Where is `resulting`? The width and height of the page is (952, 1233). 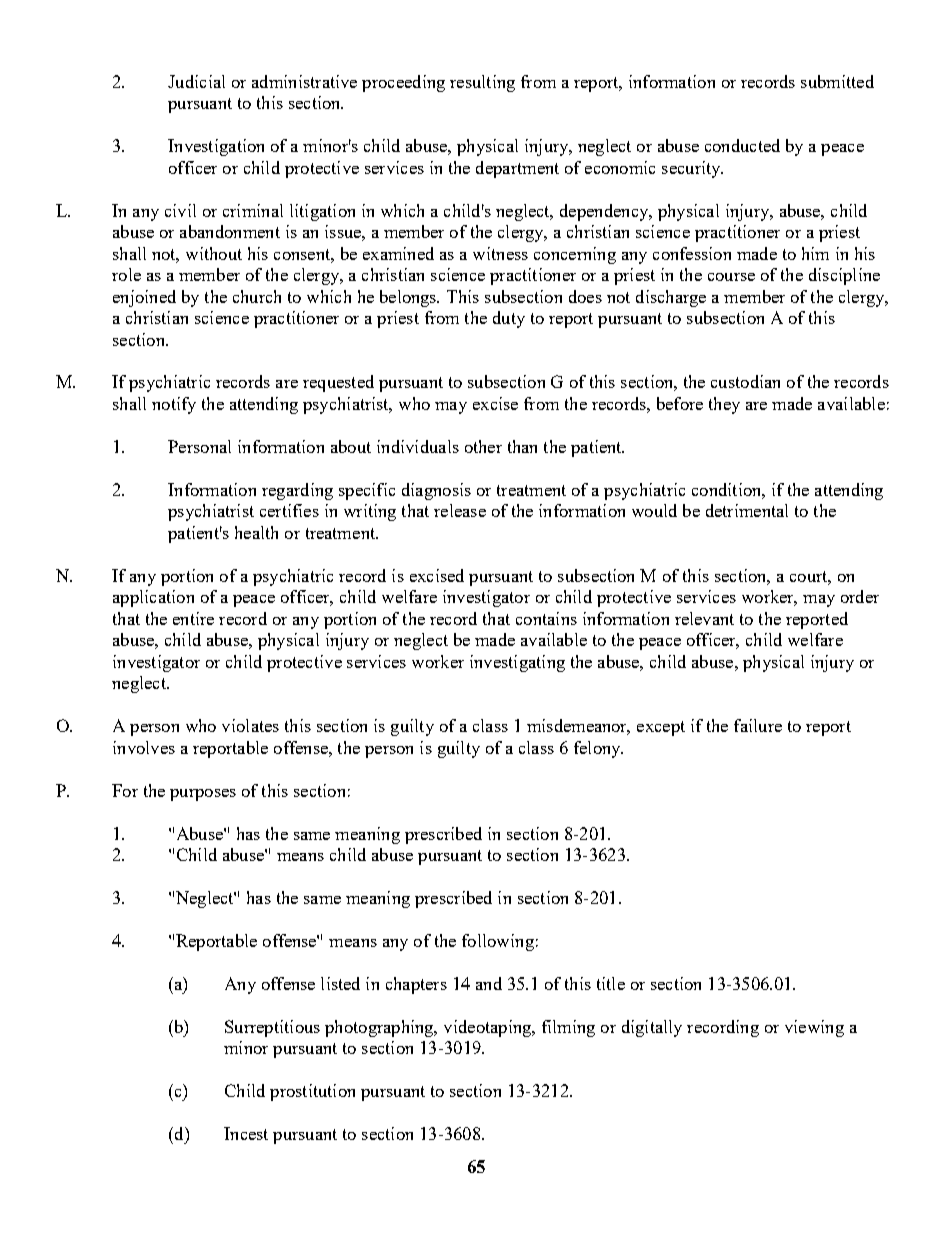 resulting is located at coordinates (482, 83).
